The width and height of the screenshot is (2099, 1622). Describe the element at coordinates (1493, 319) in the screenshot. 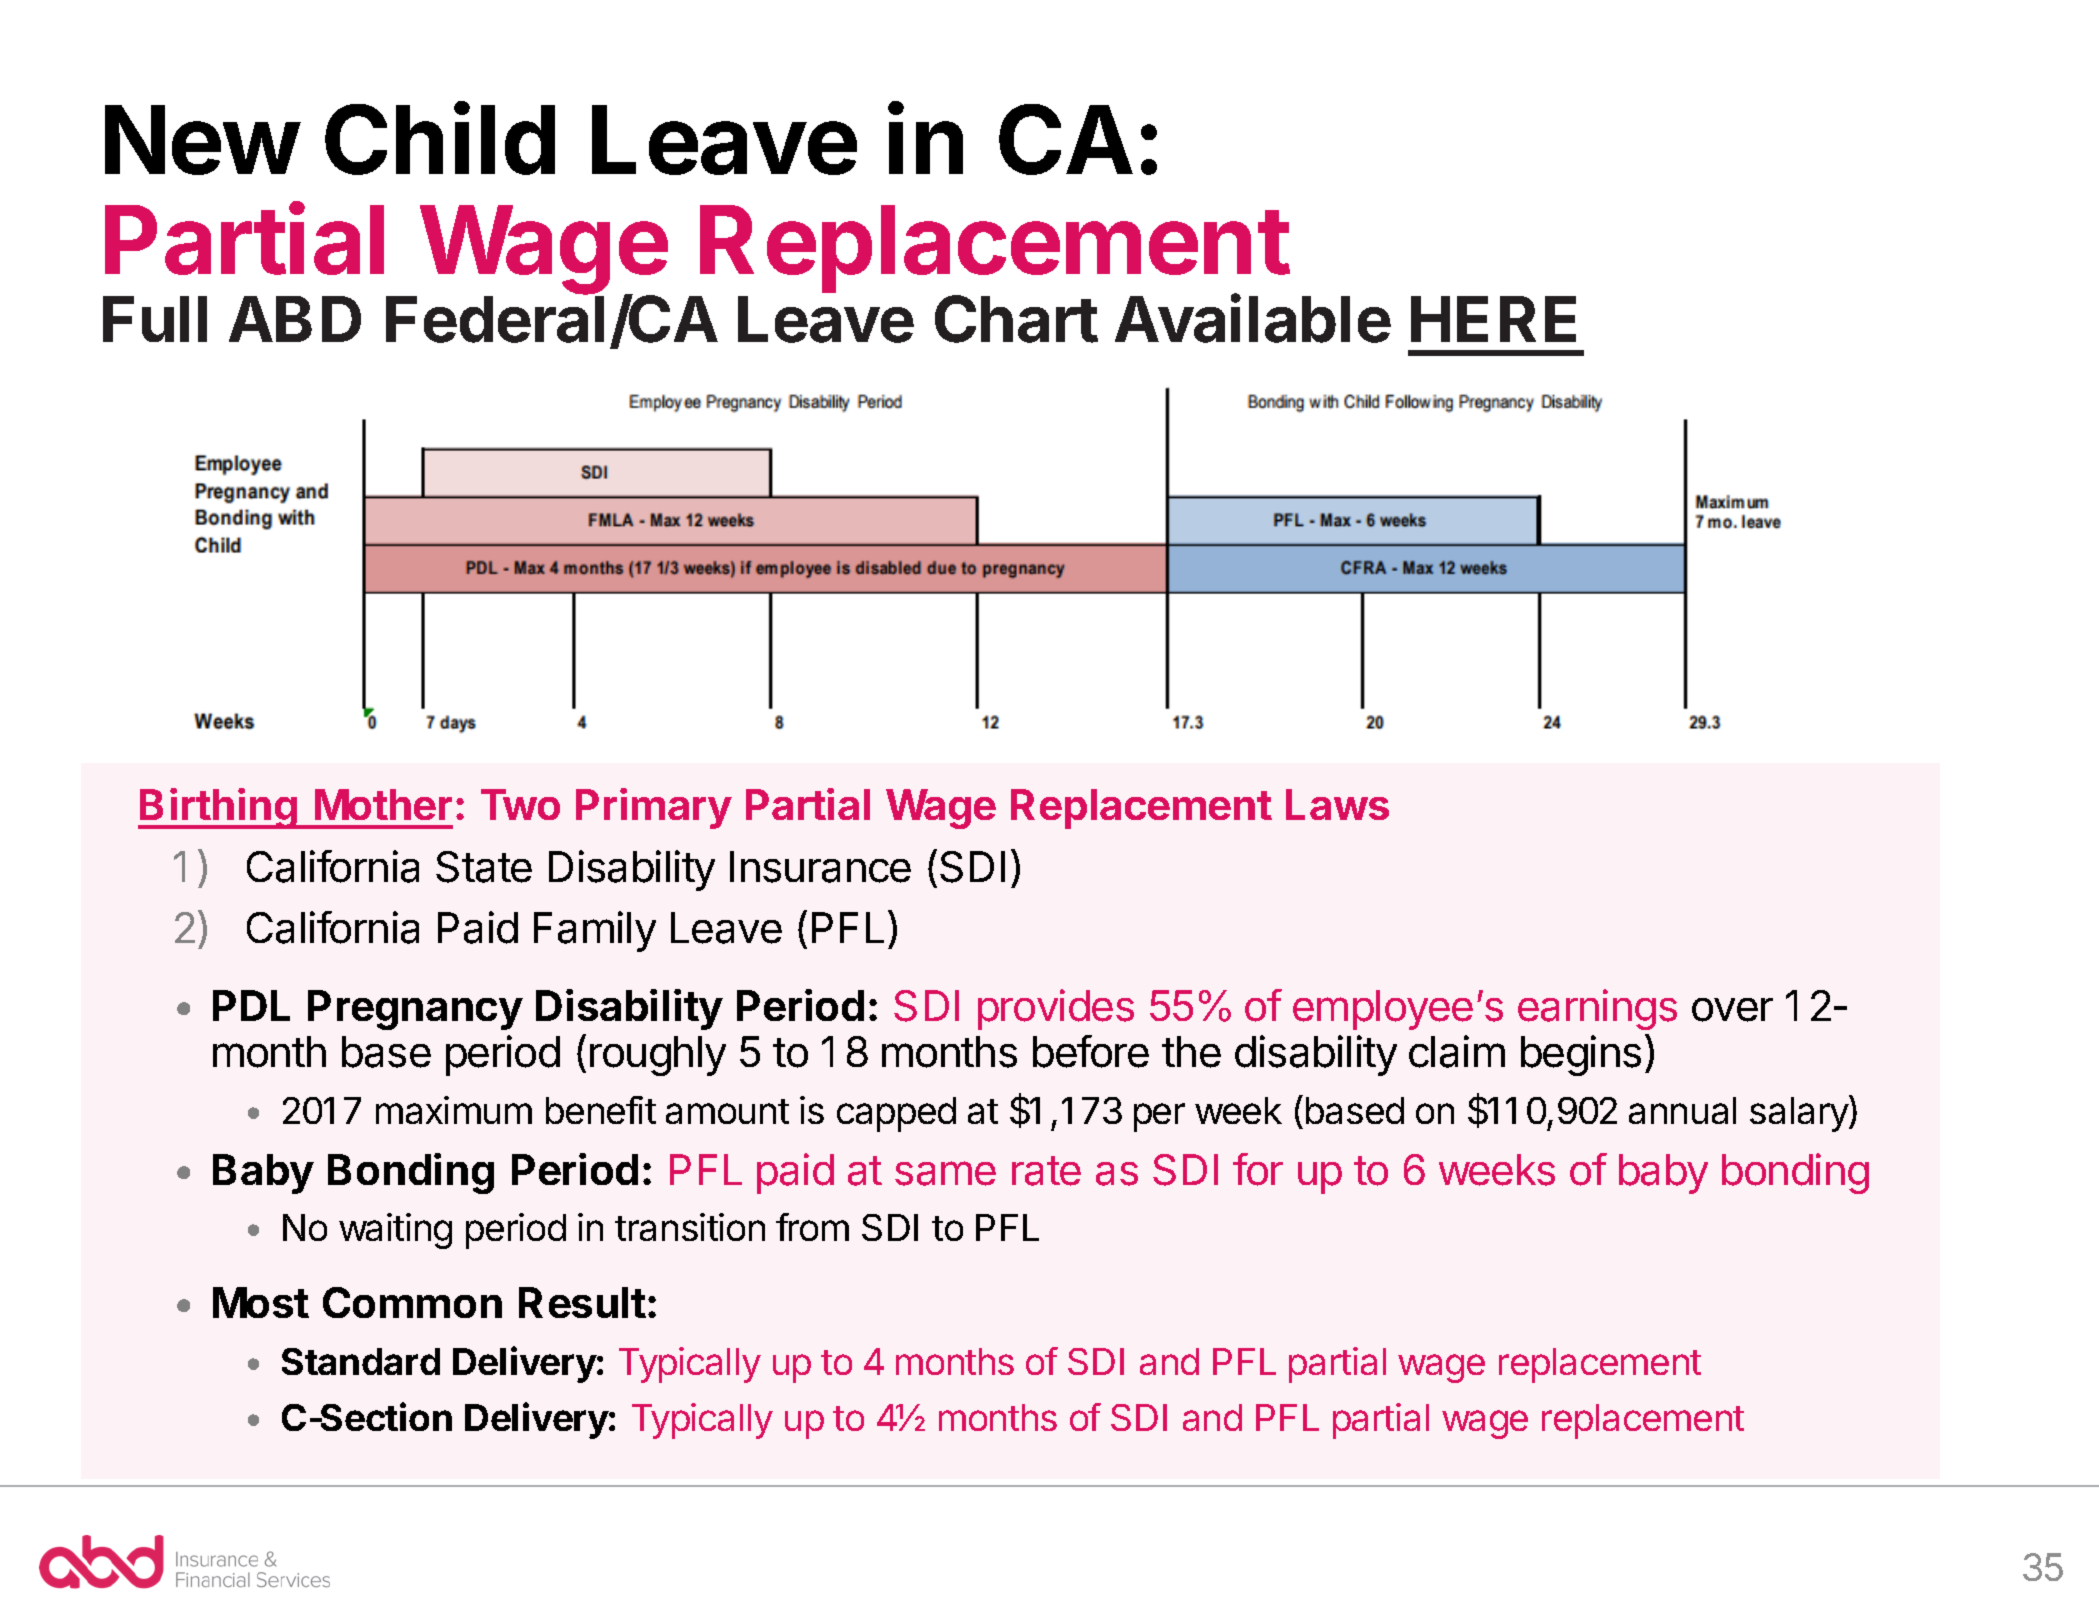

I see `HERE` at that location.
